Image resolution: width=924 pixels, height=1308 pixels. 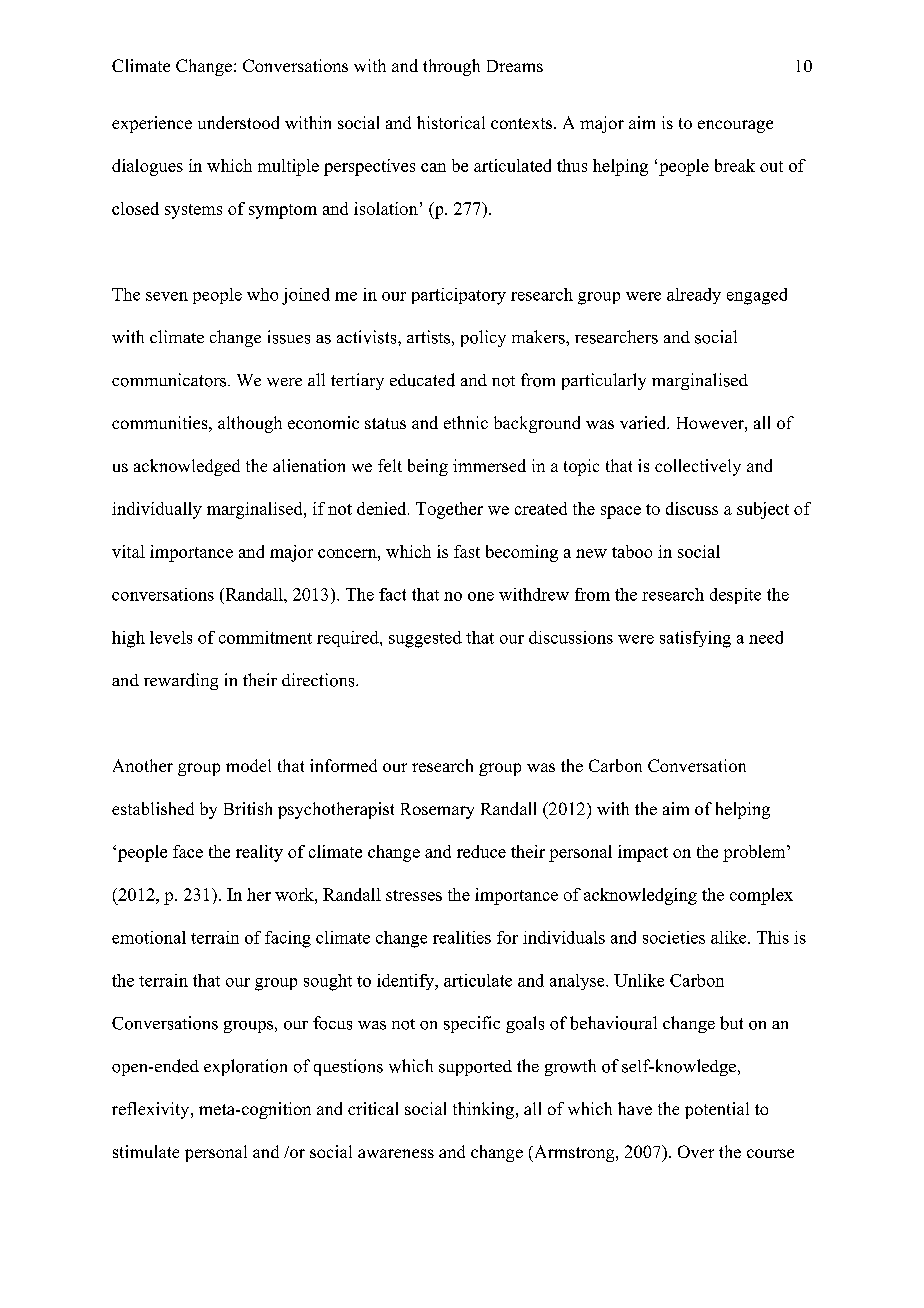 What do you see at coordinates (170, 380) in the screenshot?
I see `communicators` at bounding box center [170, 380].
